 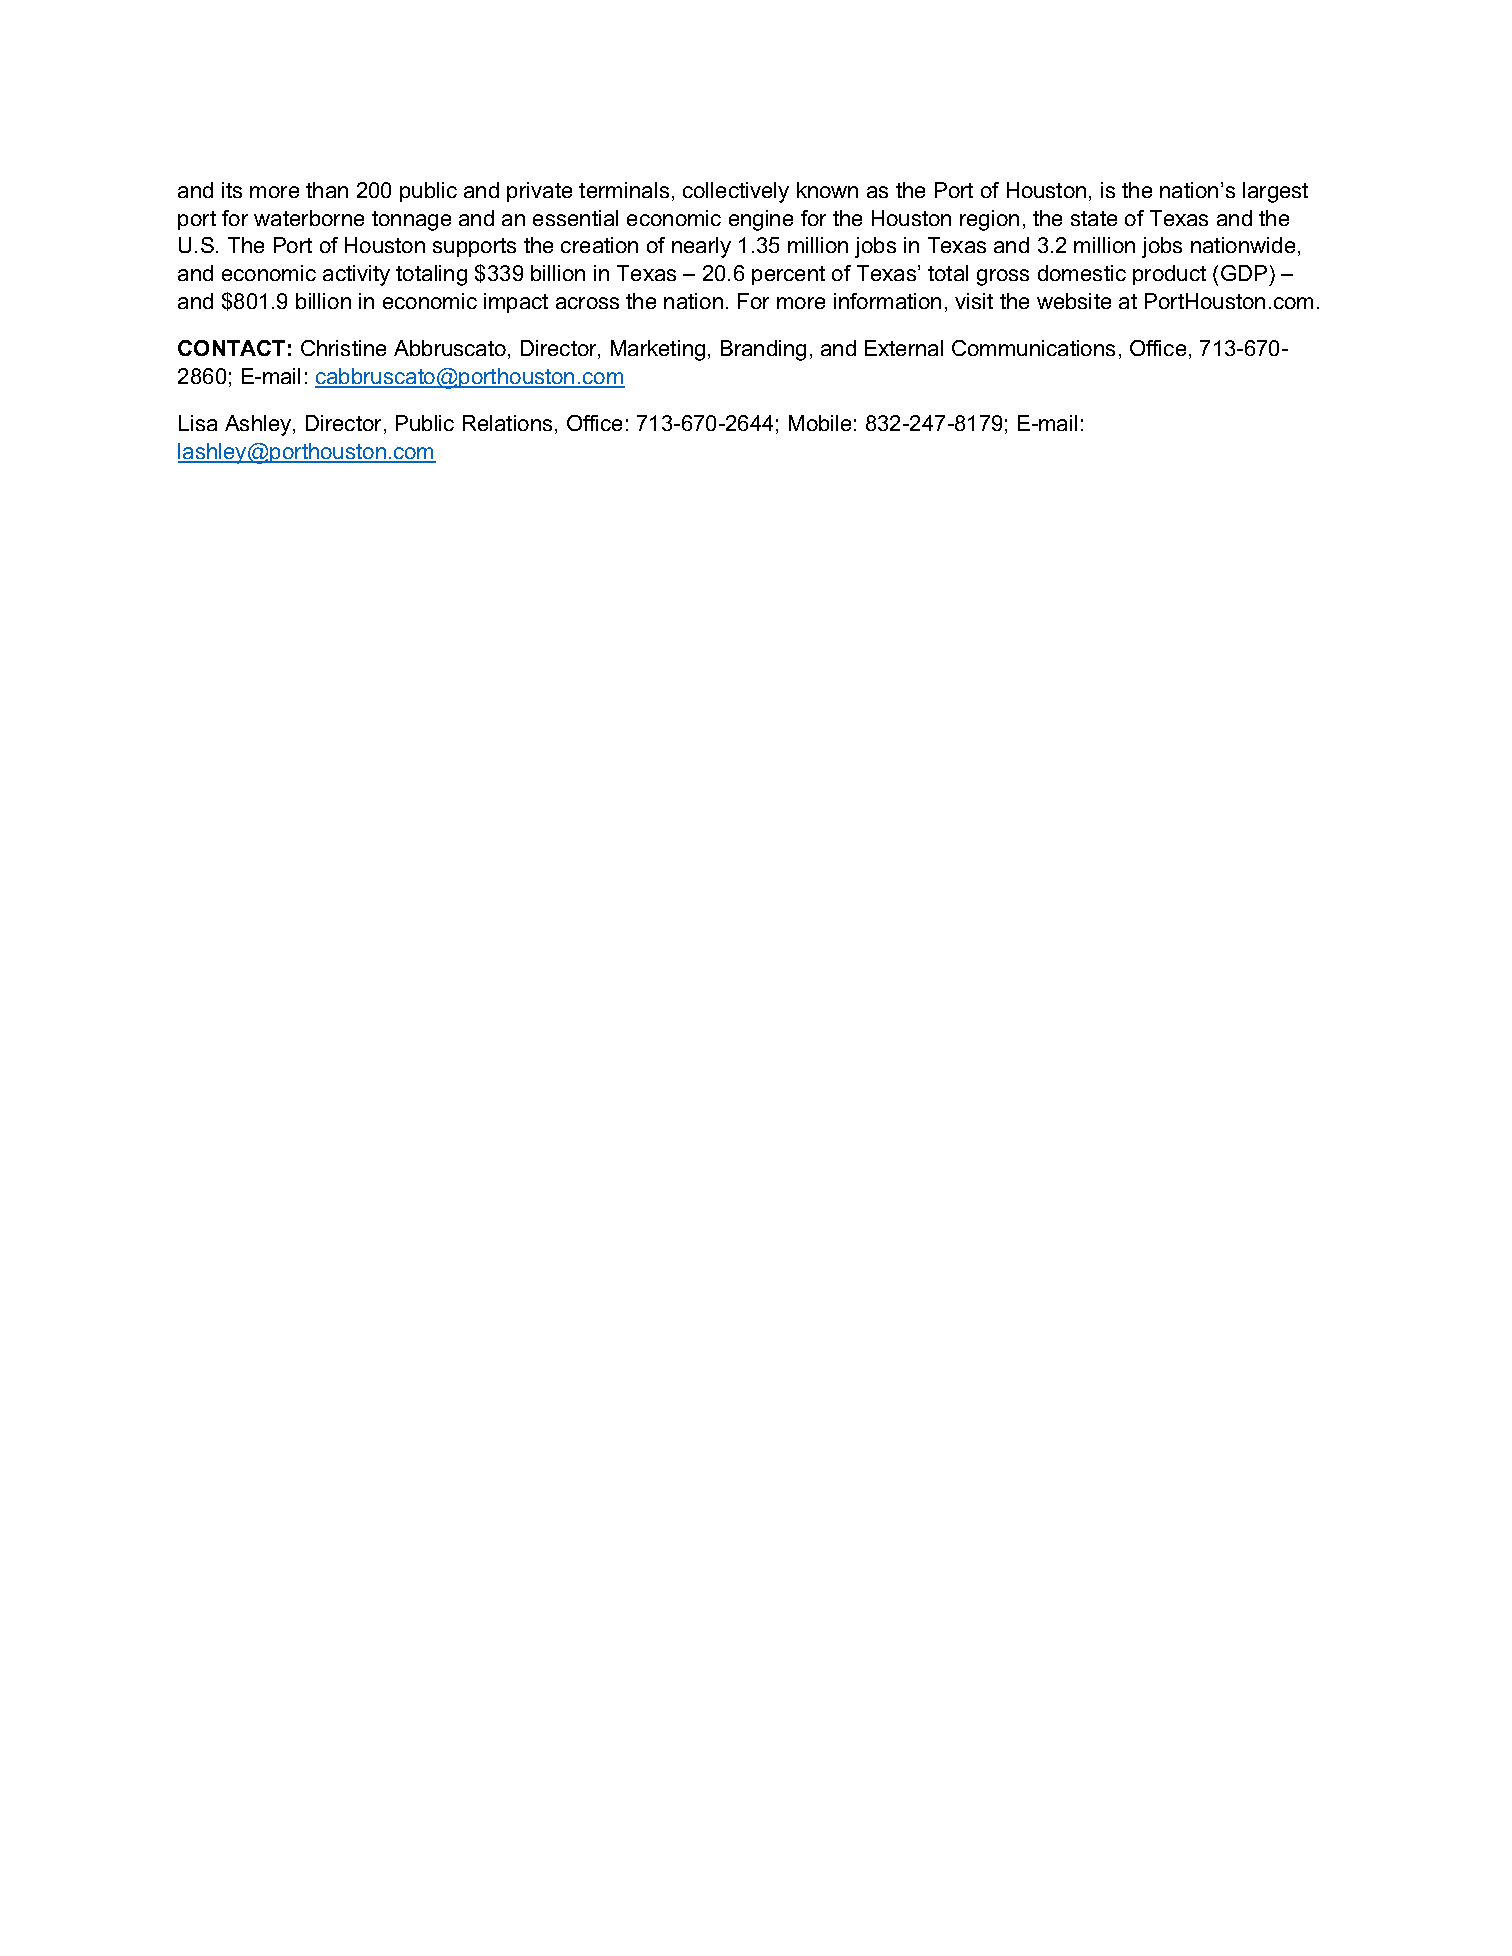 I want to click on Marketing, so click(x=658, y=350).
